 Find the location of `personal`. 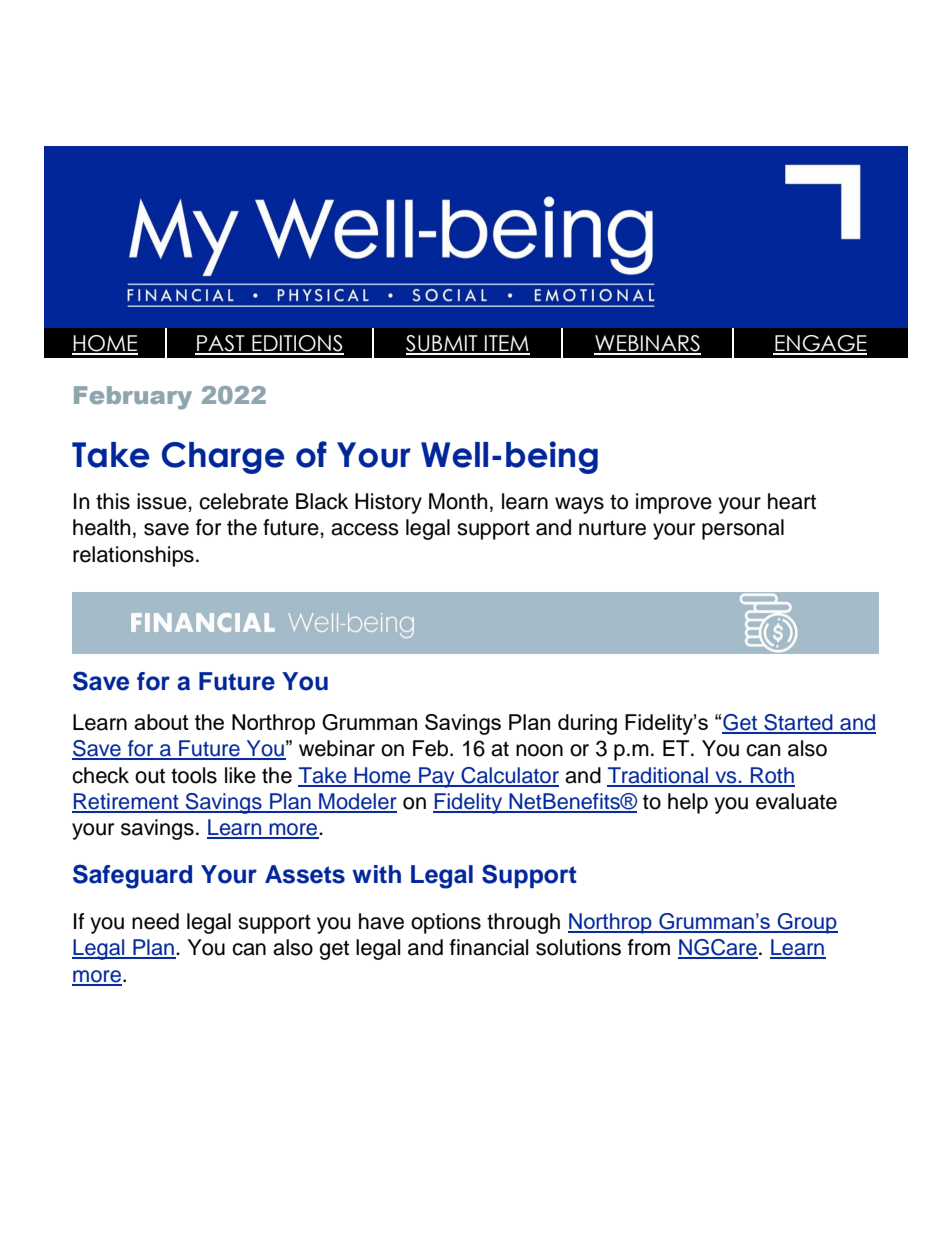

personal is located at coordinates (743, 529).
